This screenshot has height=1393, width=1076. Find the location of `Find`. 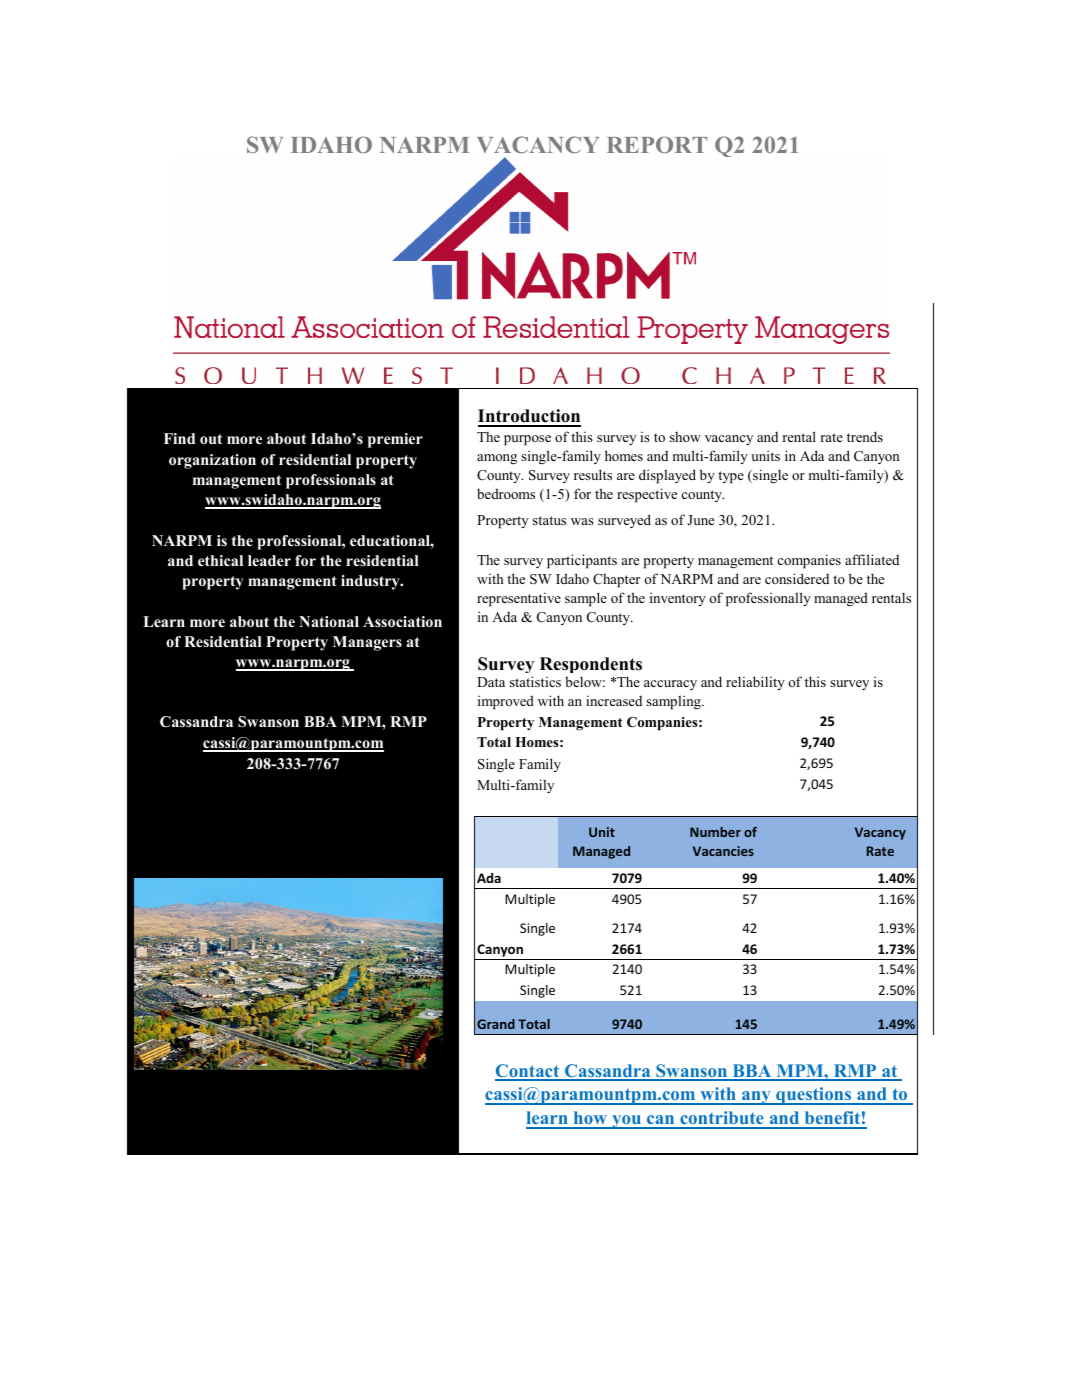

Find is located at coordinates (179, 438).
